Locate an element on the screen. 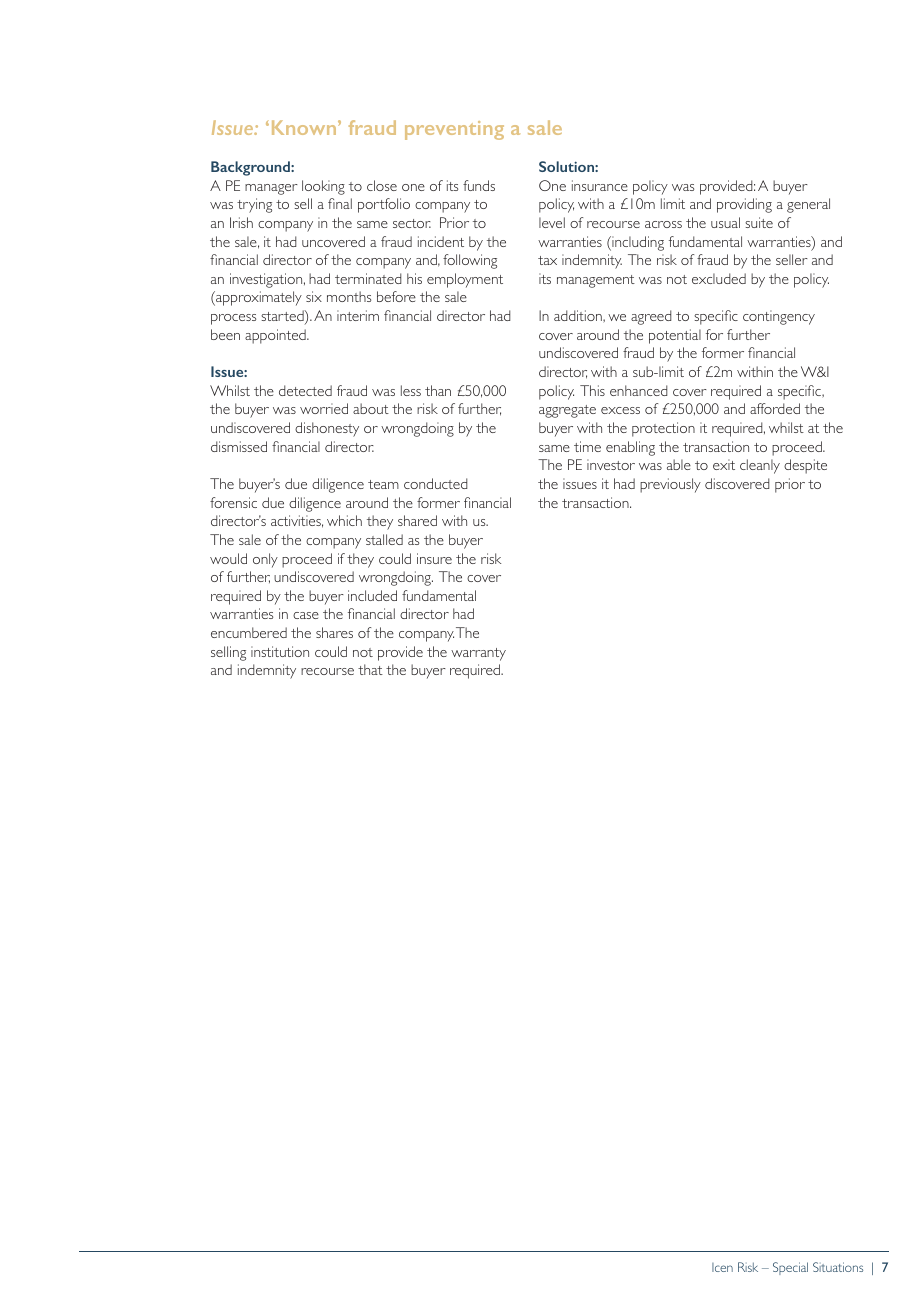 This screenshot has height=1308, width=924. Special is located at coordinates (790, 1268).
